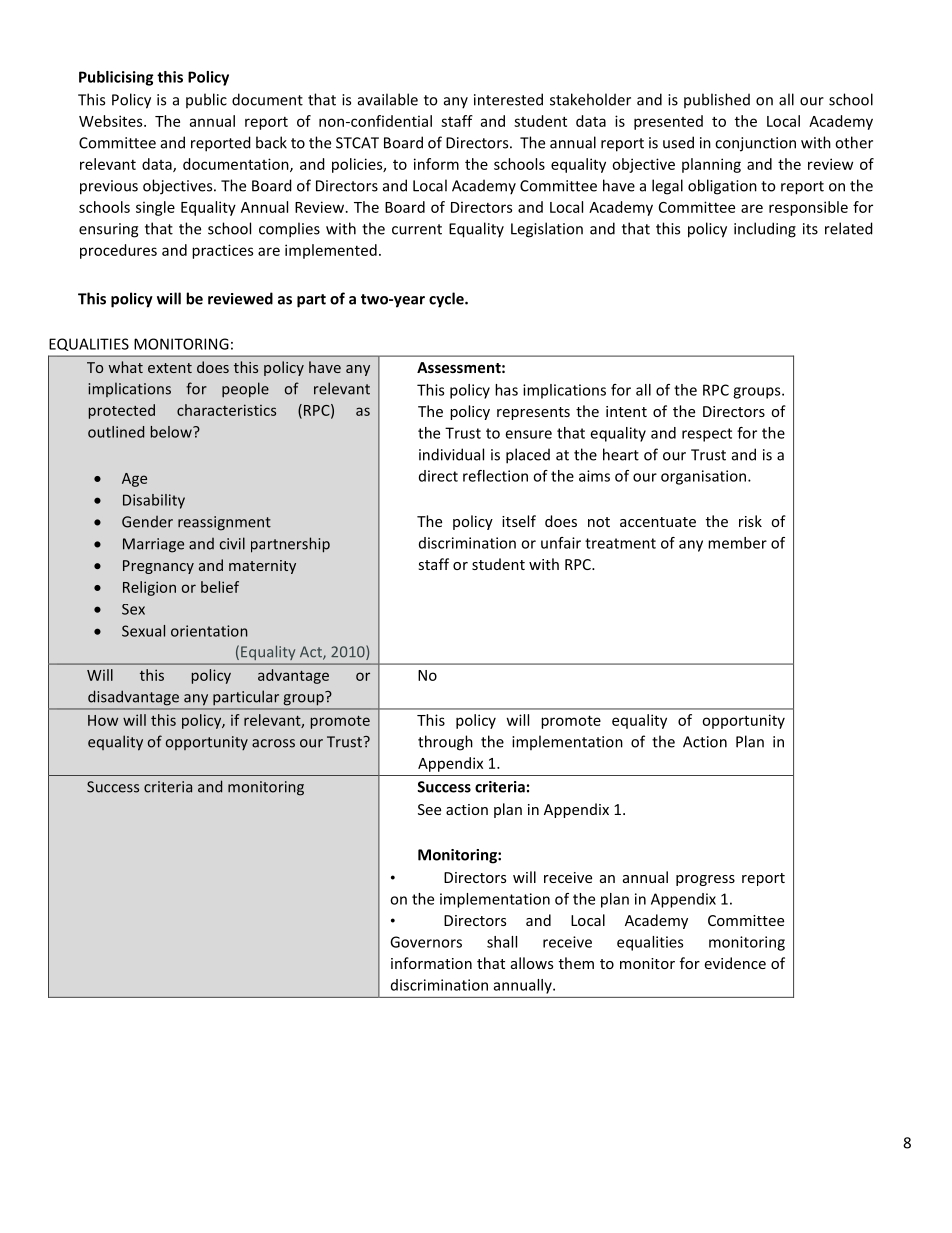  Describe the element at coordinates (508, 99) in the screenshot. I see `interested` at that location.
